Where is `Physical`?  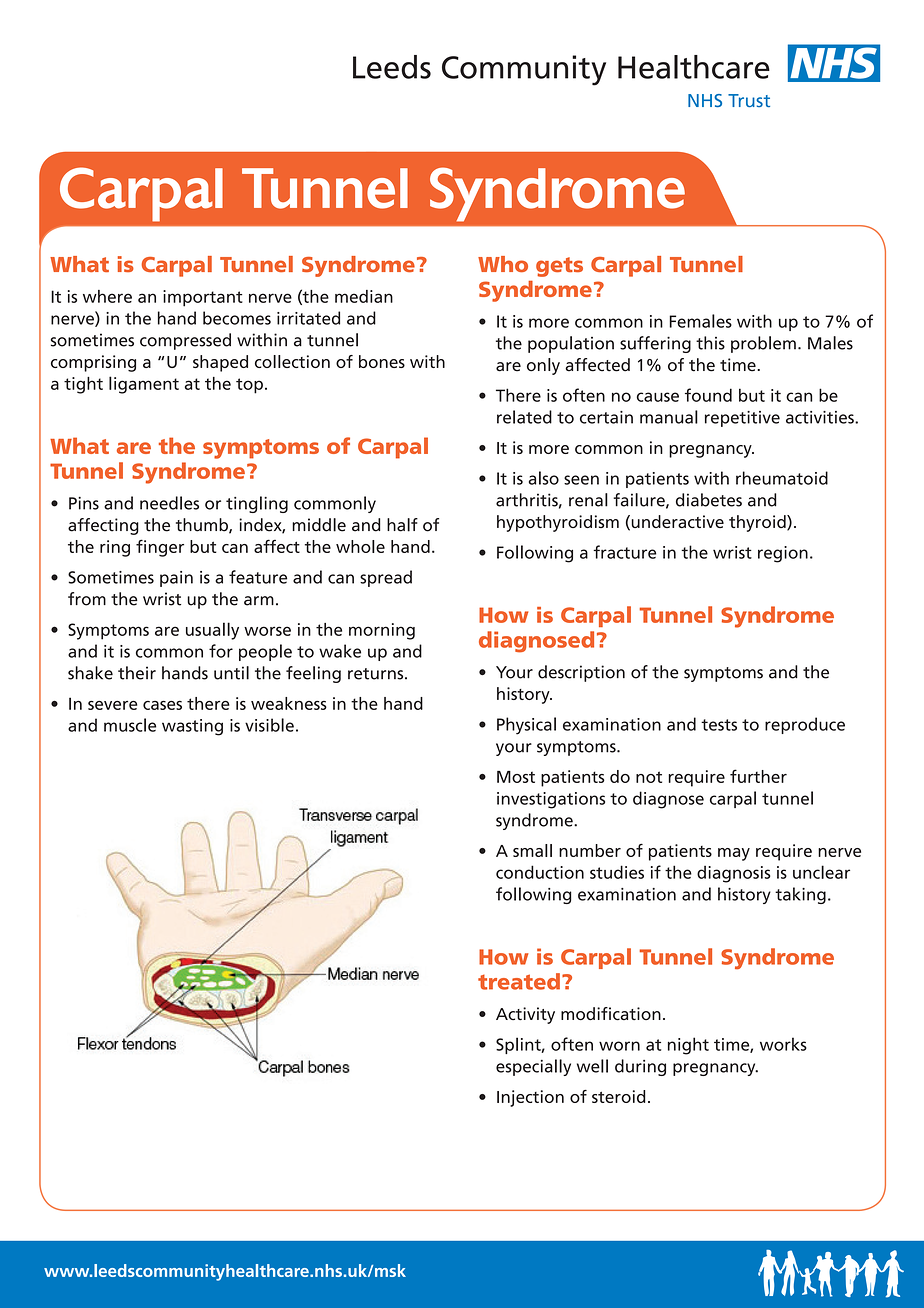 Physical is located at coordinates (526, 726).
